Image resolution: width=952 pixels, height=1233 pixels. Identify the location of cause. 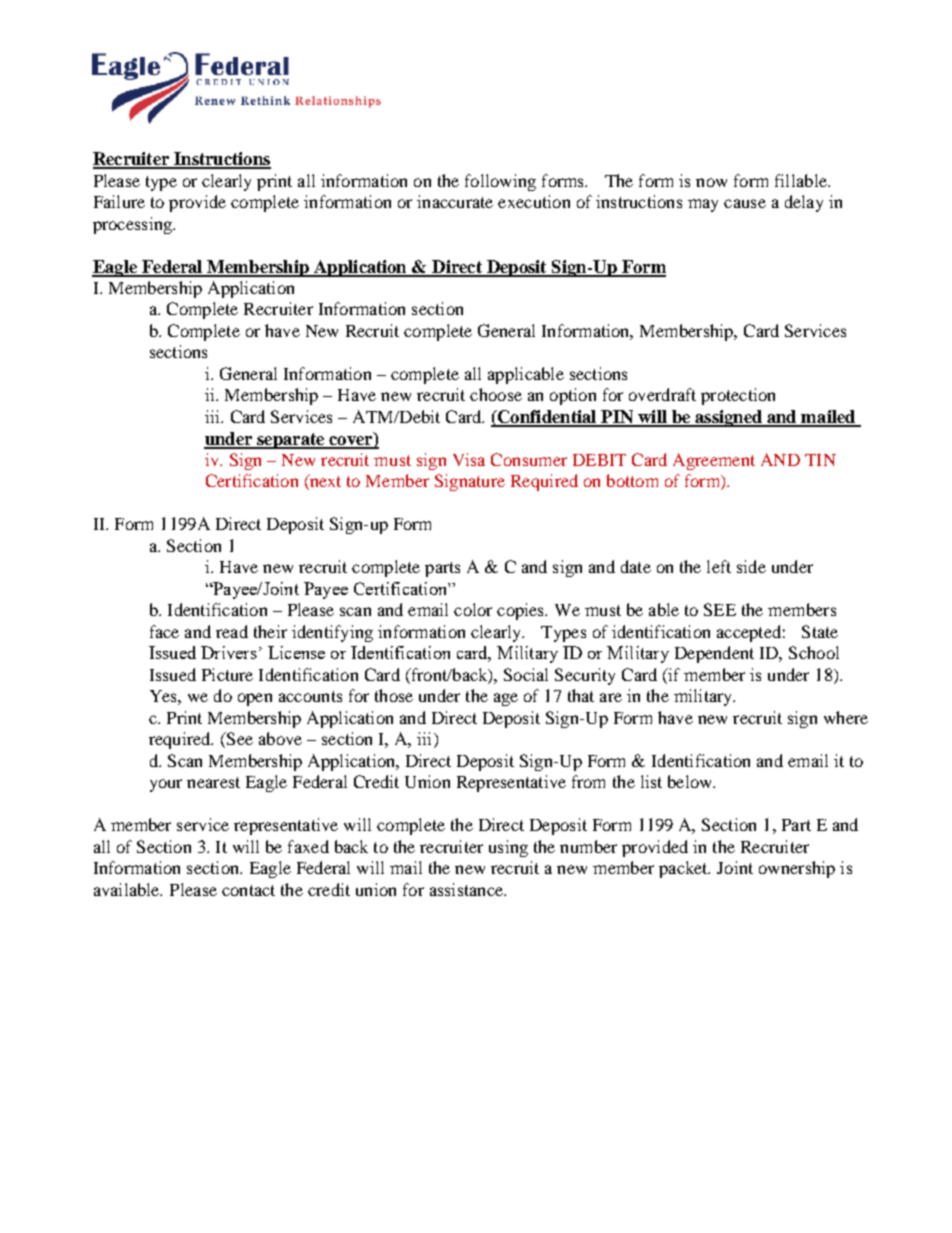
(745, 203).
